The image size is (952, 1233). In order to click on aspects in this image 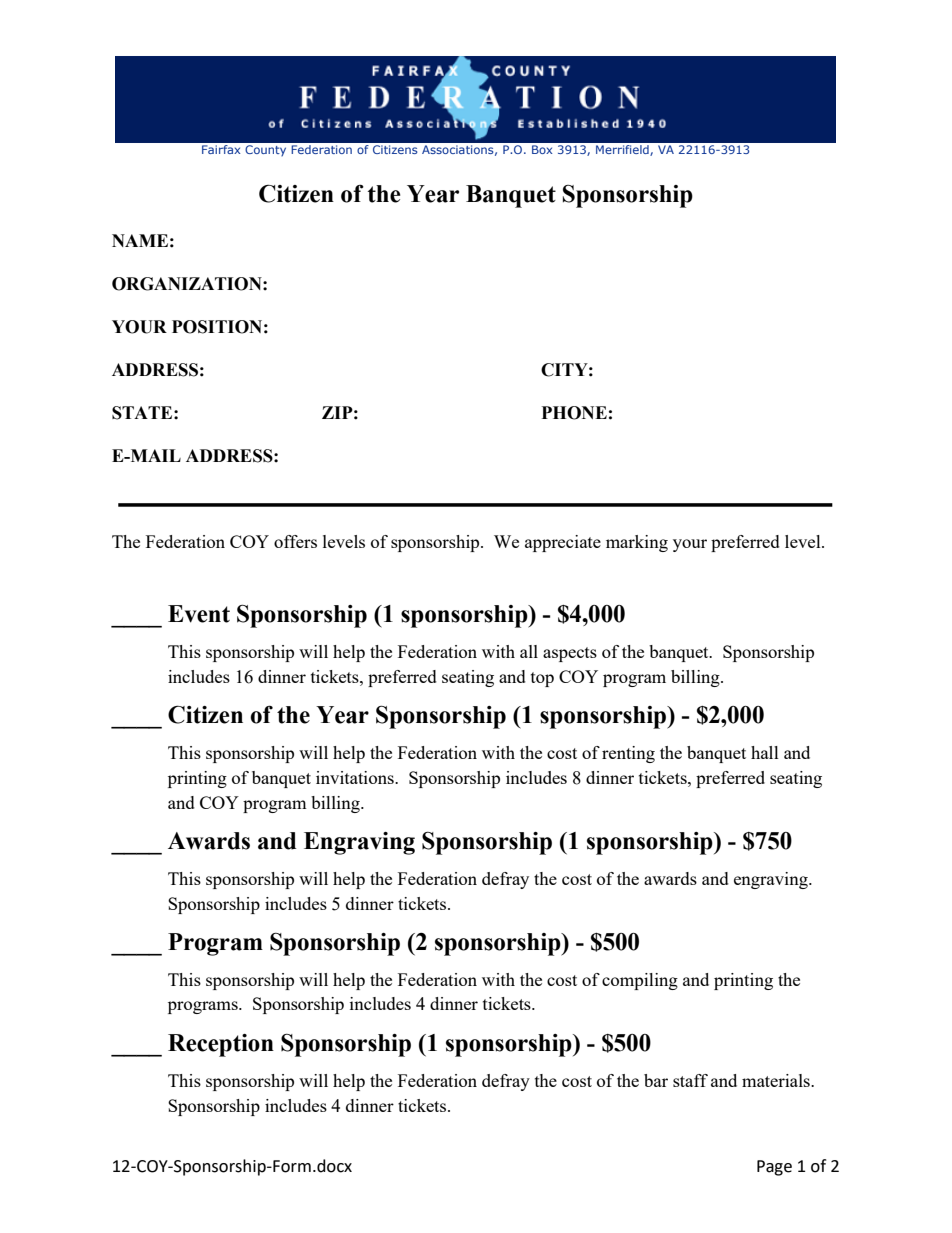, I will do `click(570, 654)`.
